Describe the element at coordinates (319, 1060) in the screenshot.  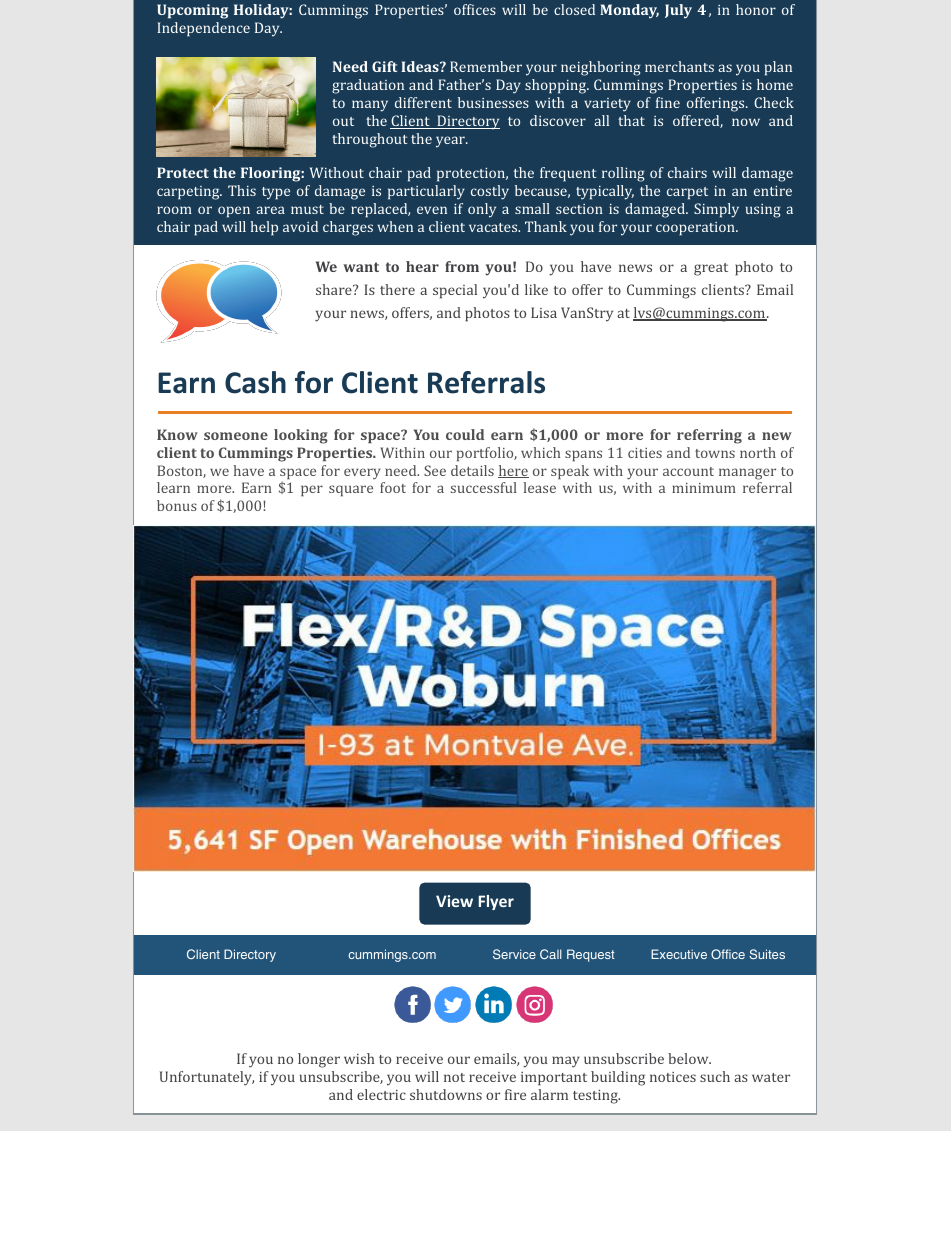
I see `longer` at that location.
